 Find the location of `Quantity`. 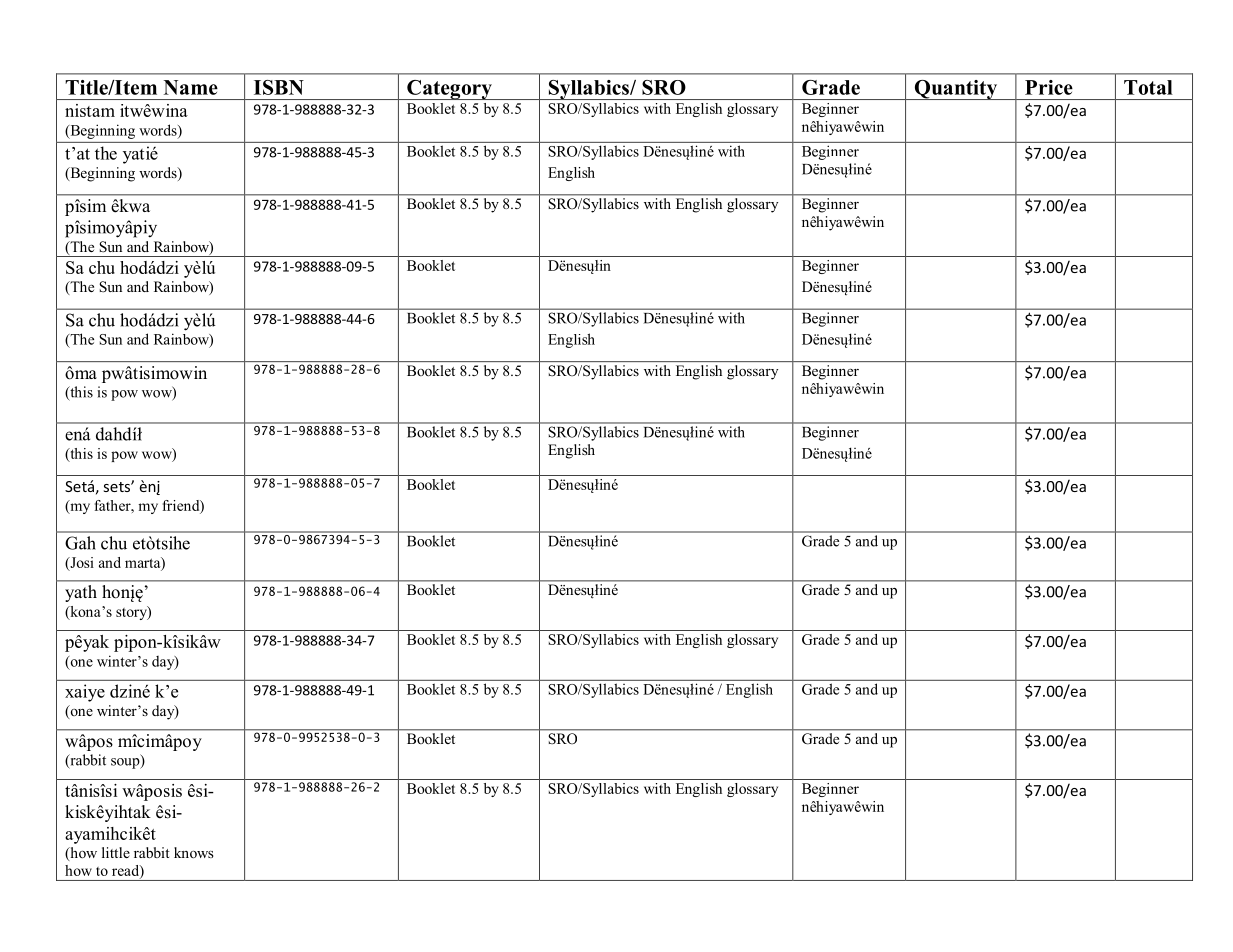

Quantity is located at coordinates (955, 90).
